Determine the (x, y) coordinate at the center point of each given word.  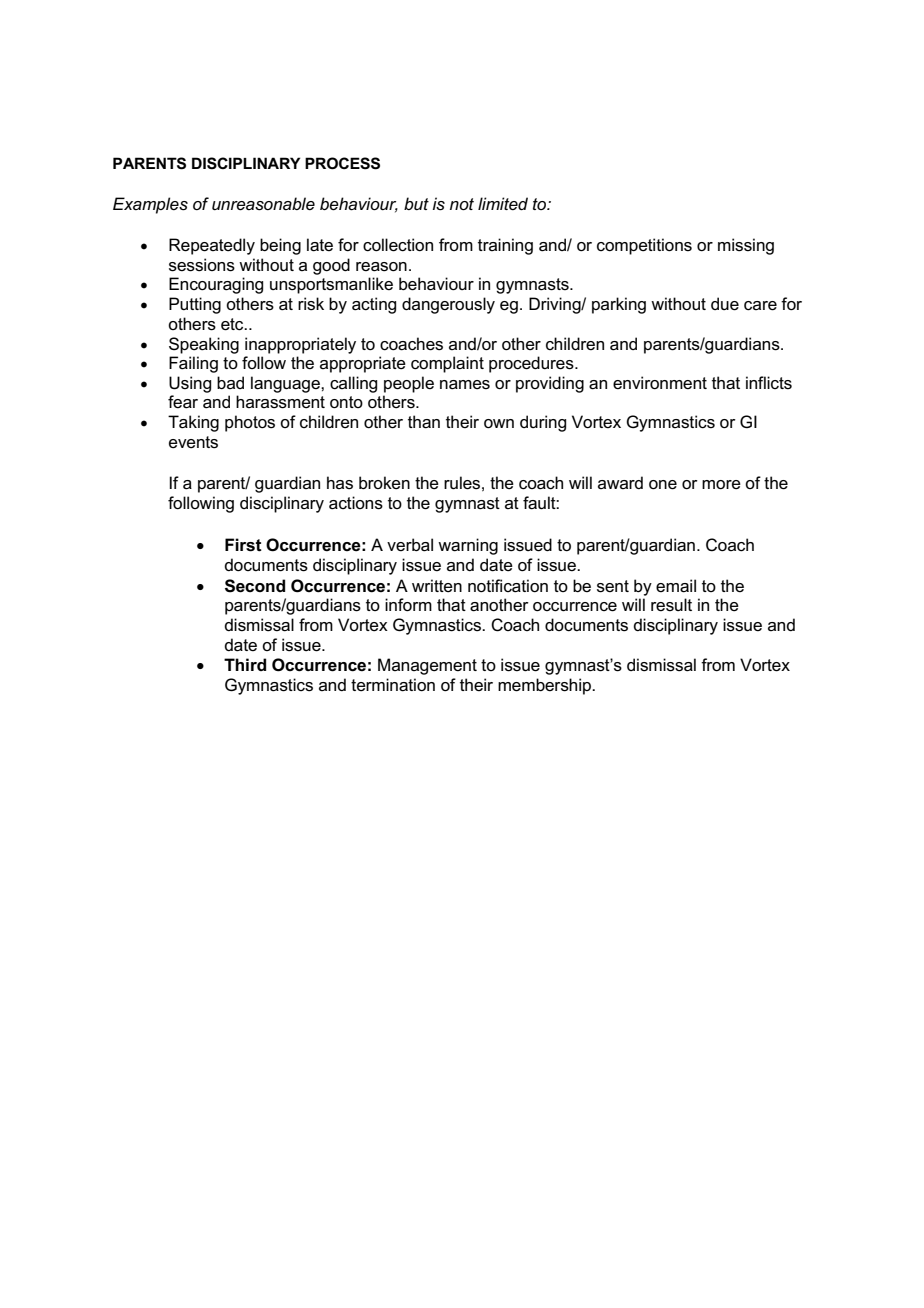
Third (245, 664)
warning (468, 546)
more (721, 485)
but (416, 203)
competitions (644, 246)
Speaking (204, 345)
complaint (447, 364)
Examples (150, 205)
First (243, 545)
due (725, 304)
